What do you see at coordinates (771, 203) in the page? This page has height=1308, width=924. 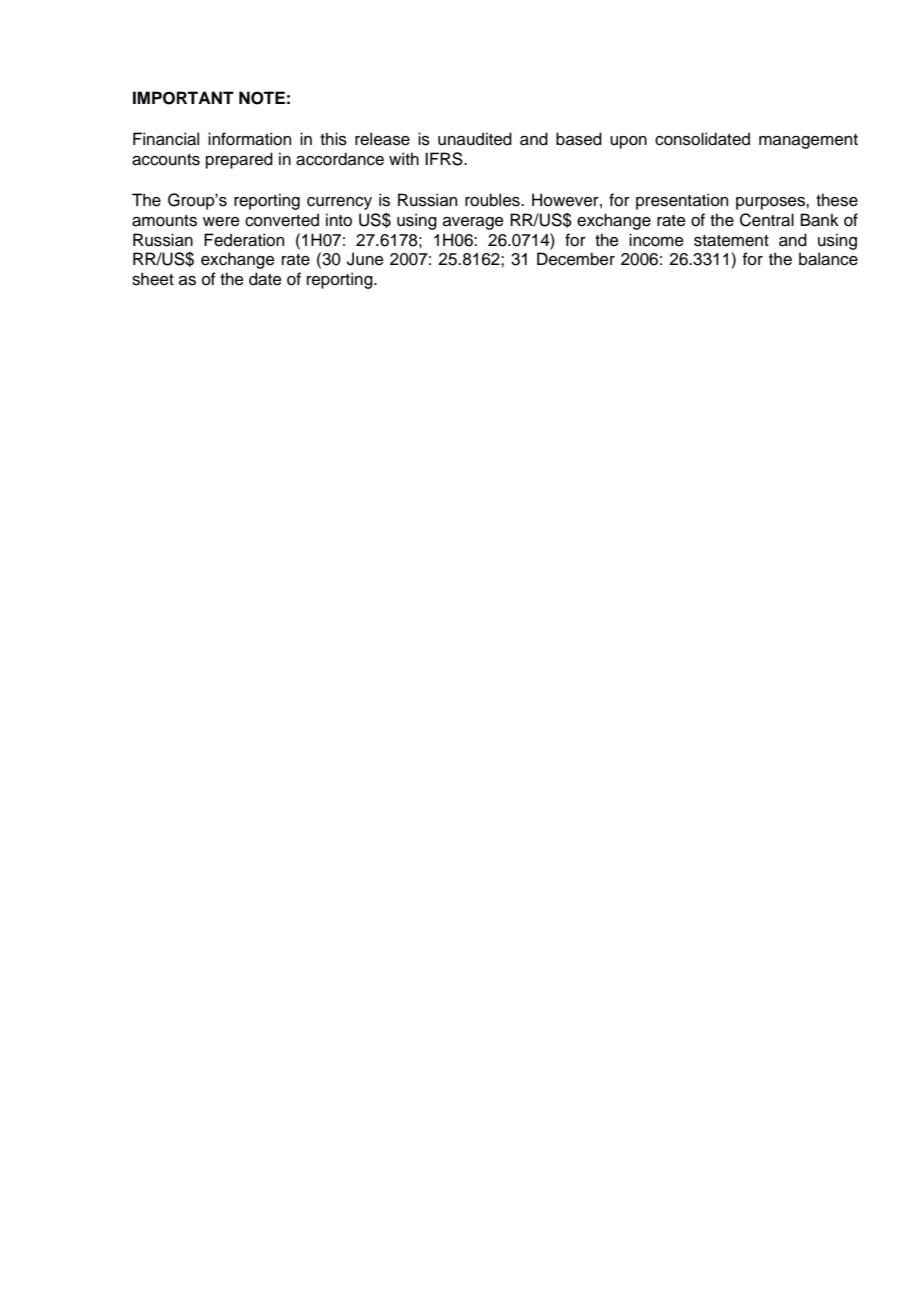 I see `purposes` at bounding box center [771, 203].
